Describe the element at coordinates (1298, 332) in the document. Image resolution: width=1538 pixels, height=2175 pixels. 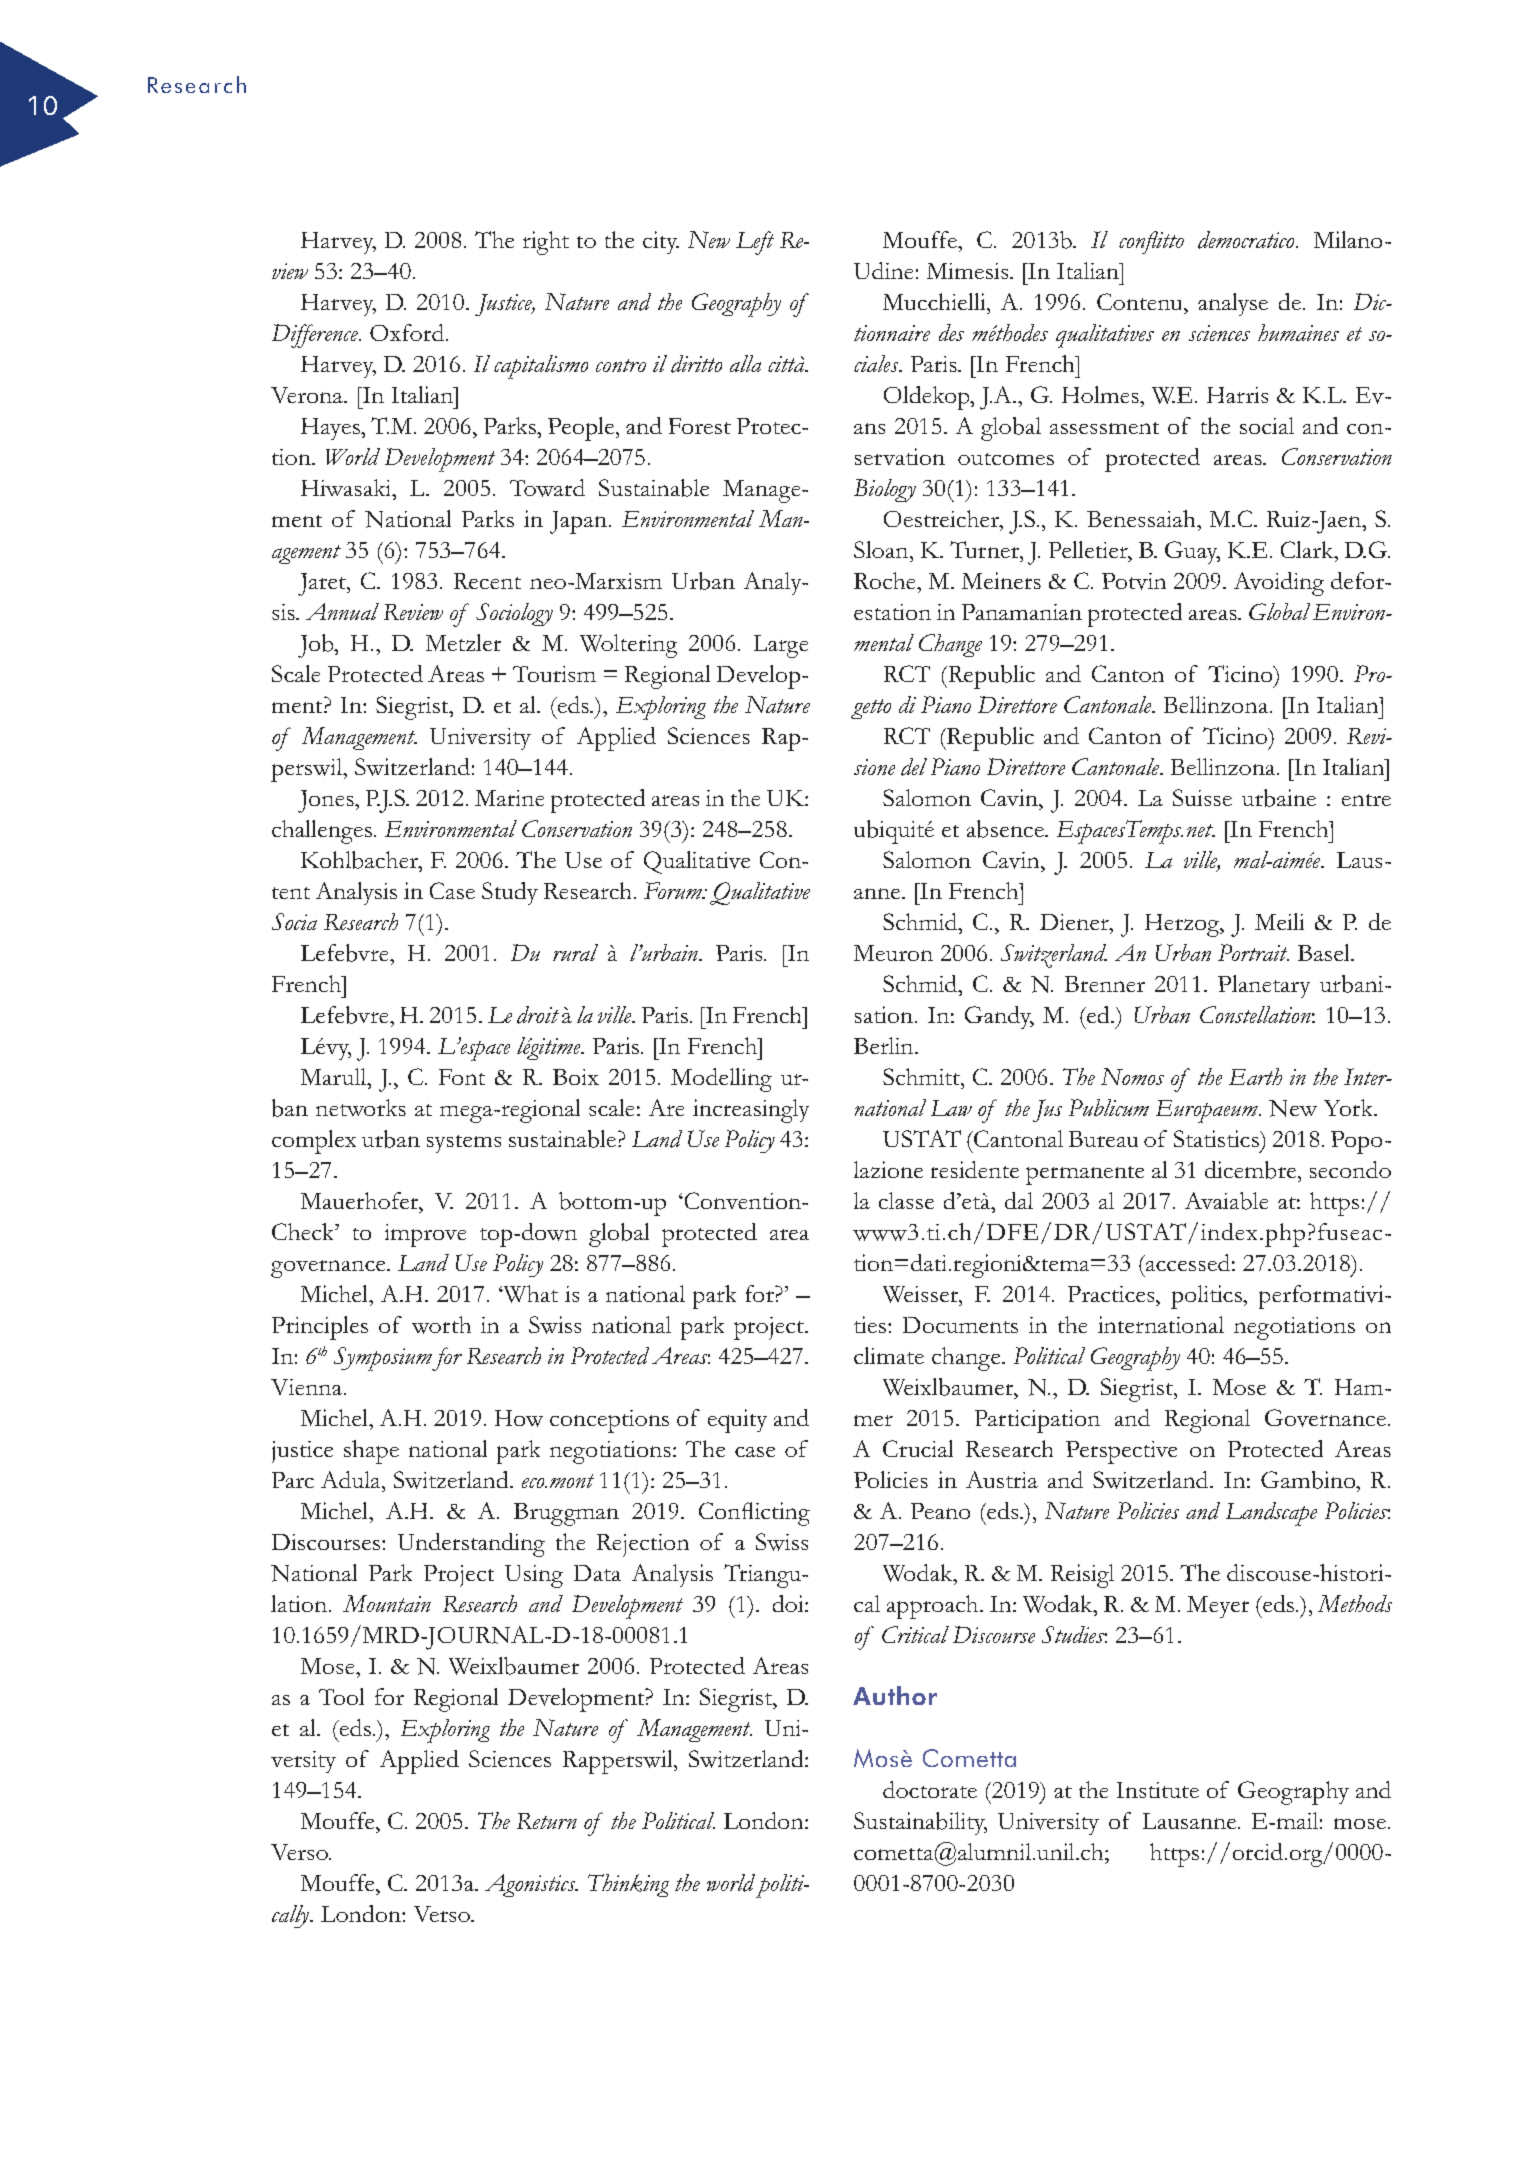
I see `humaines` at that location.
